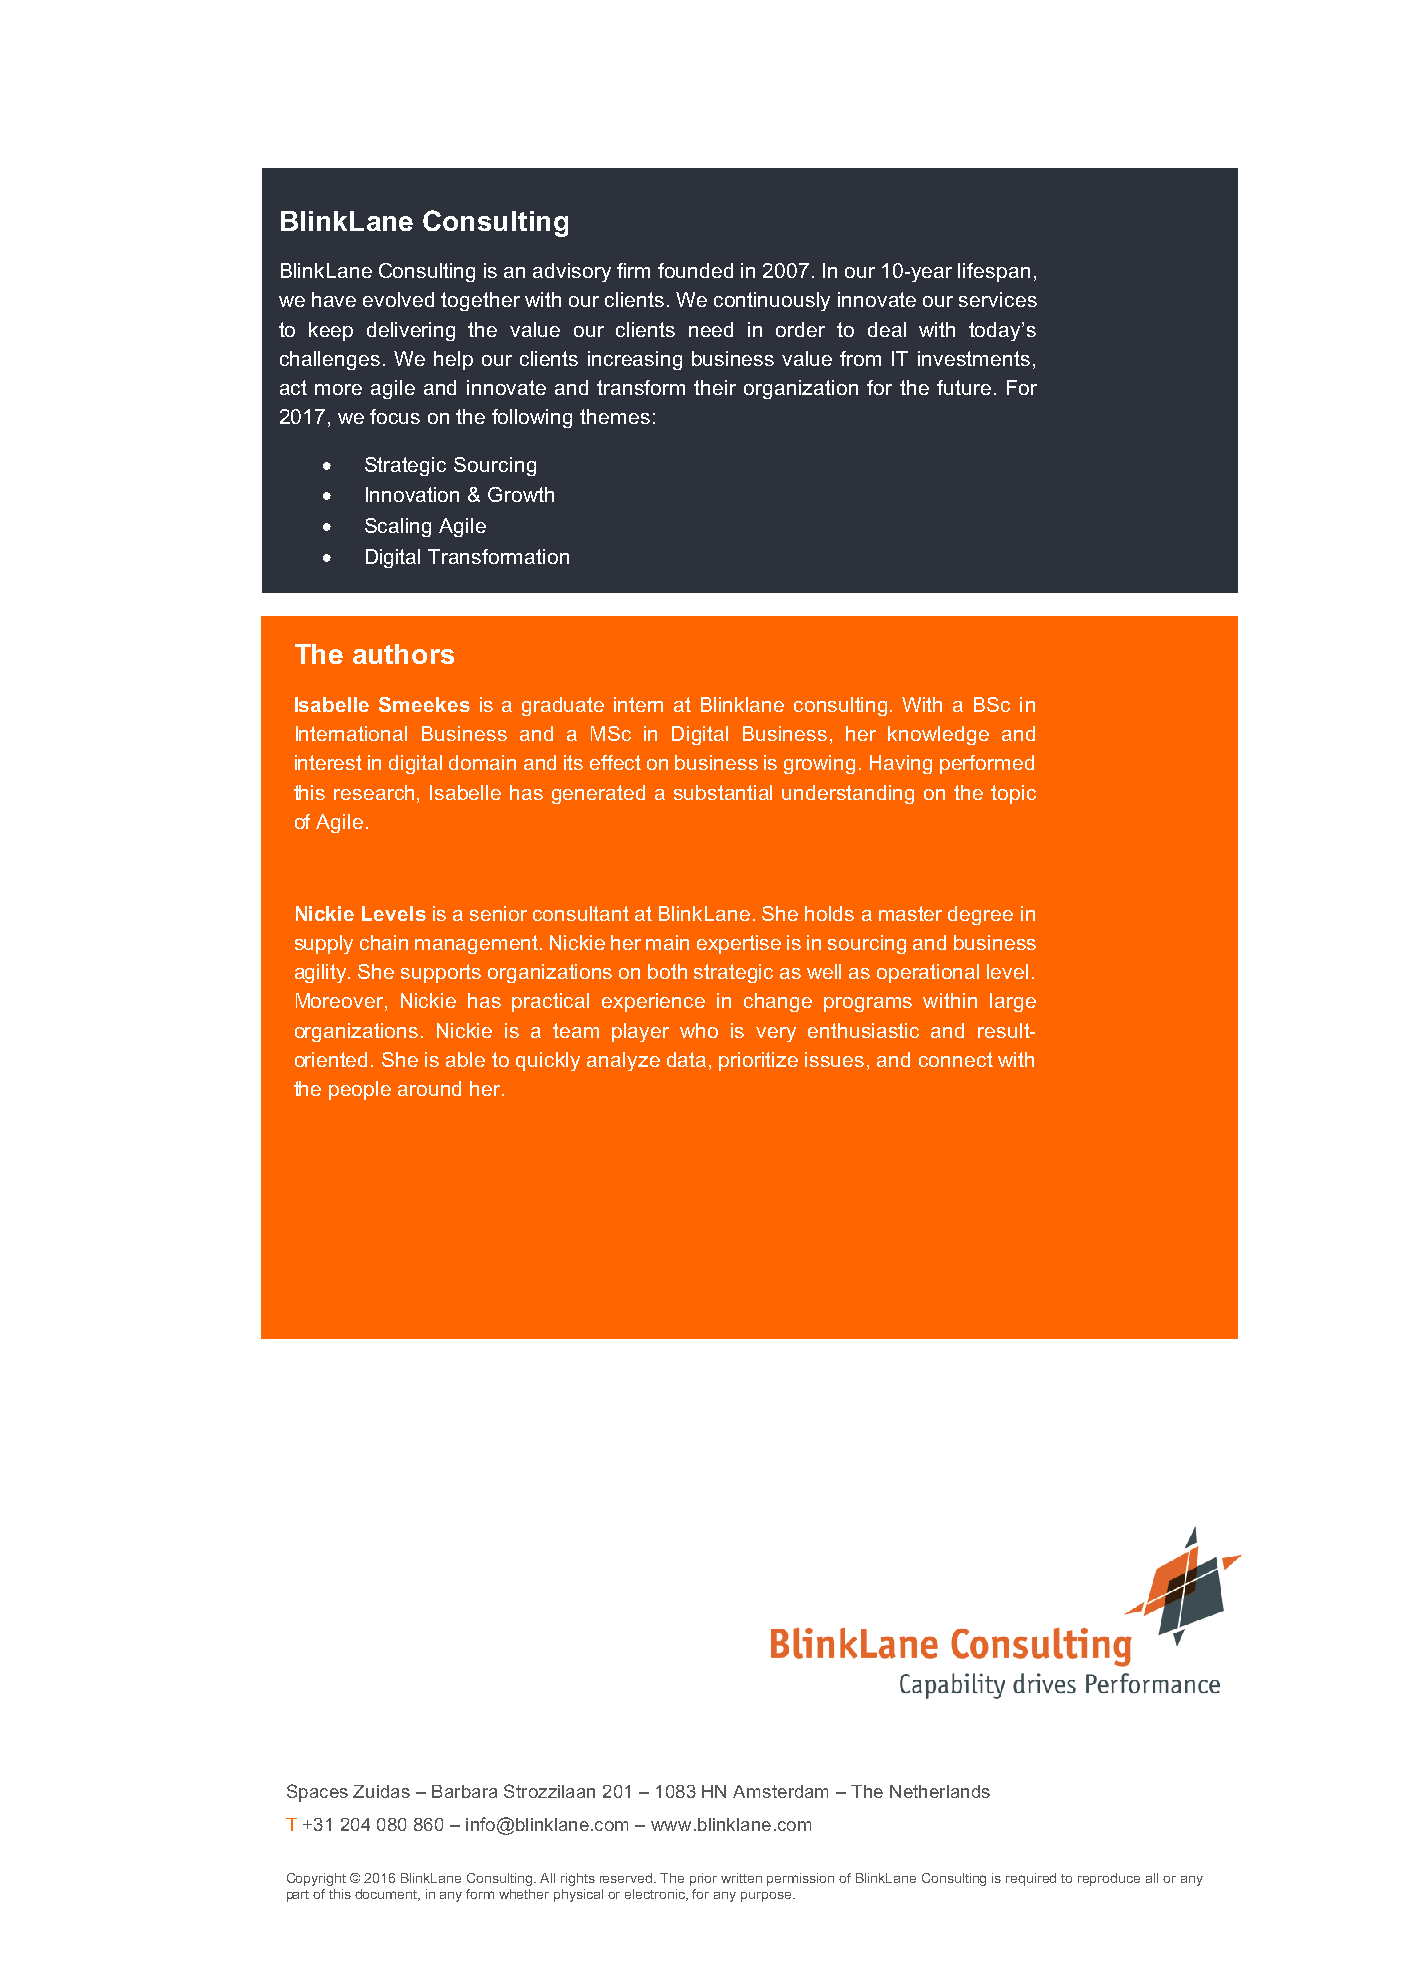  I want to click on authors, so click(403, 654).
